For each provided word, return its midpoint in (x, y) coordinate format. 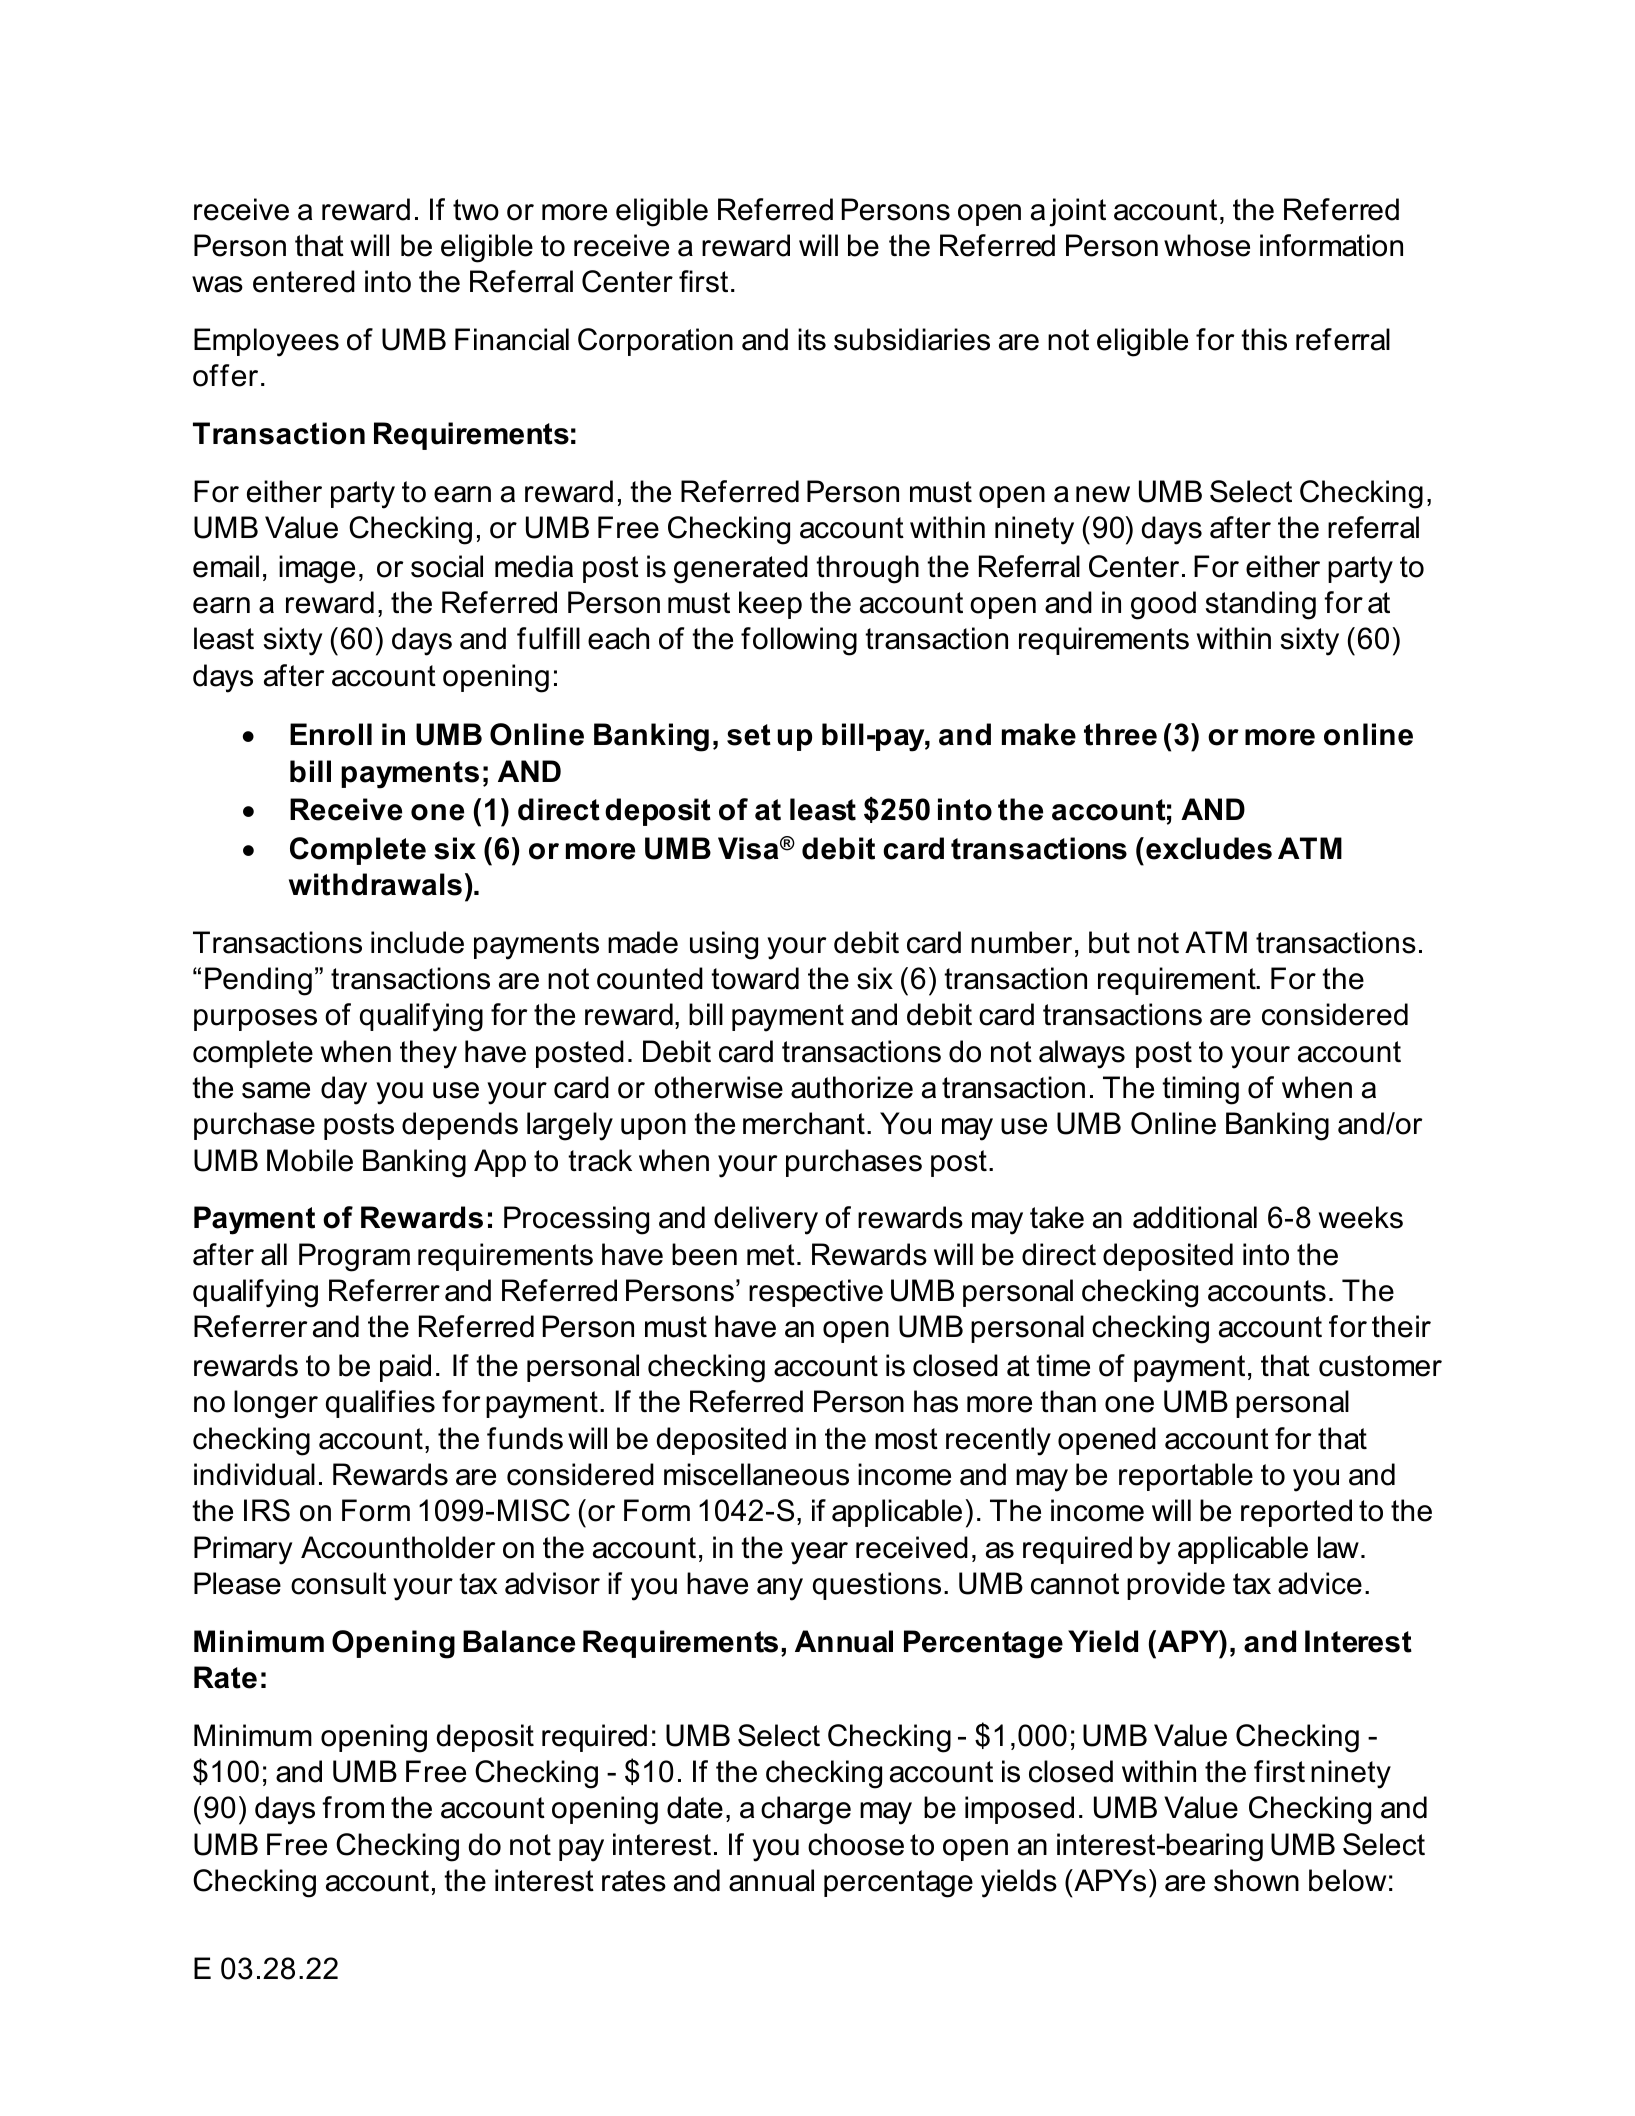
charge (806, 1810)
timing (1200, 1090)
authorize (852, 1087)
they (428, 1054)
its (812, 339)
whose (1207, 245)
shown (1256, 1880)
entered (304, 281)
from (353, 1807)
